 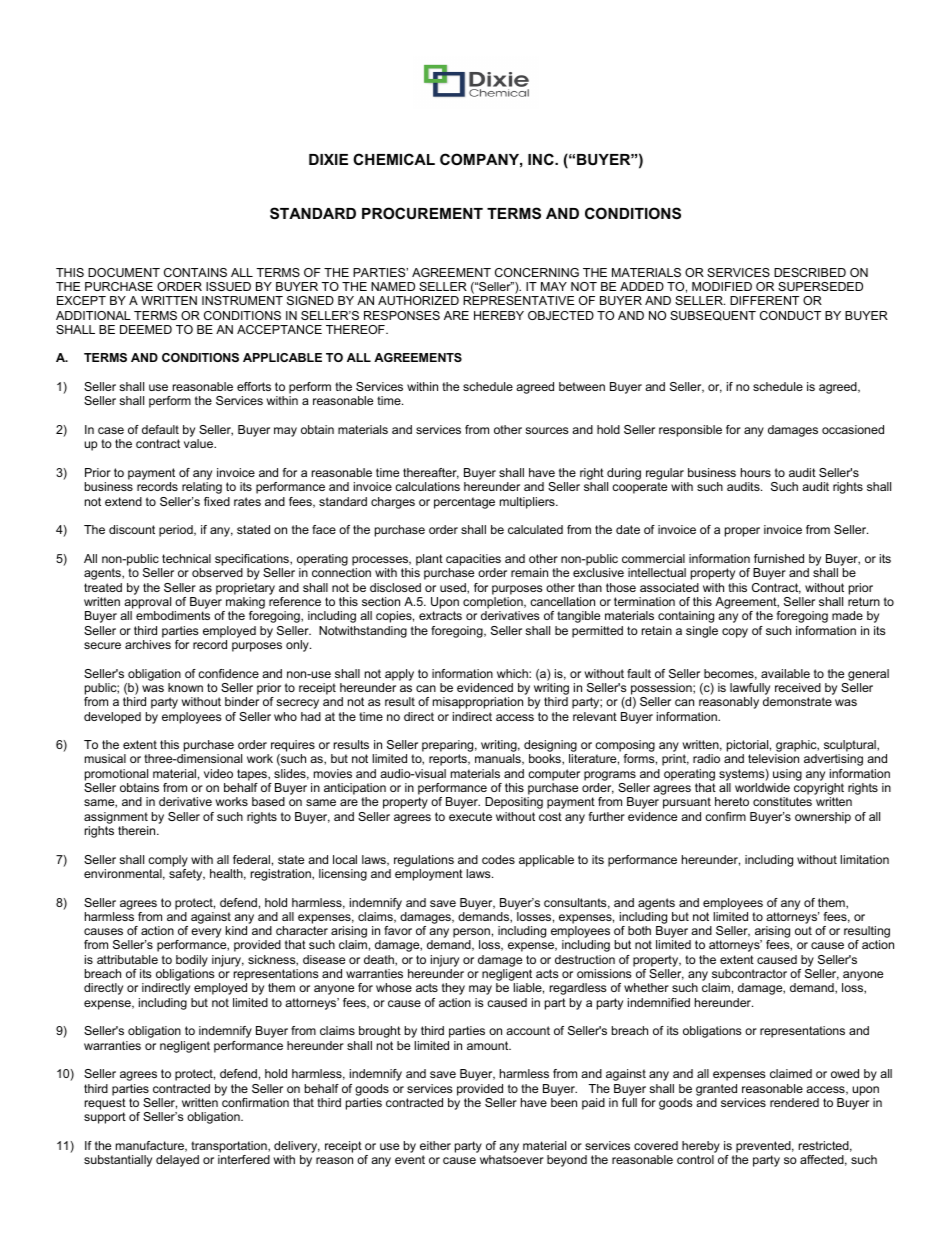 What do you see at coordinates (429, 875) in the screenshot?
I see `employment` at bounding box center [429, 875].
